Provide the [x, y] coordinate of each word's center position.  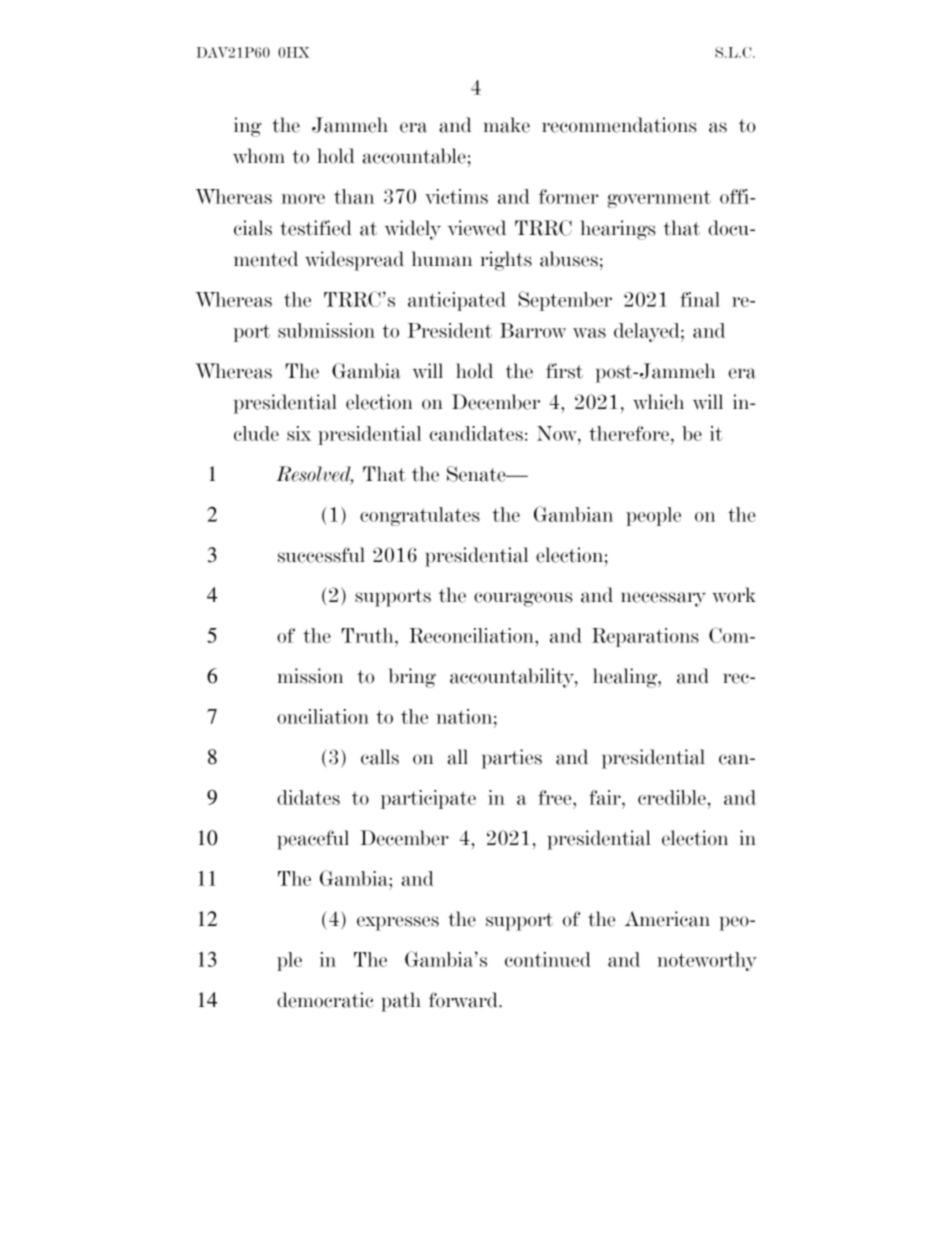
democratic [325, 1000]
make [507, 125]
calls [380, 757]
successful [321, 555]
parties [512, 759]
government [659, 199]
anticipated [457, 301]
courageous [523, 599]
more [303, 199]
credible [672, 797]
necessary [663, 599]
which [658, 402]
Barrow [533, 330]
